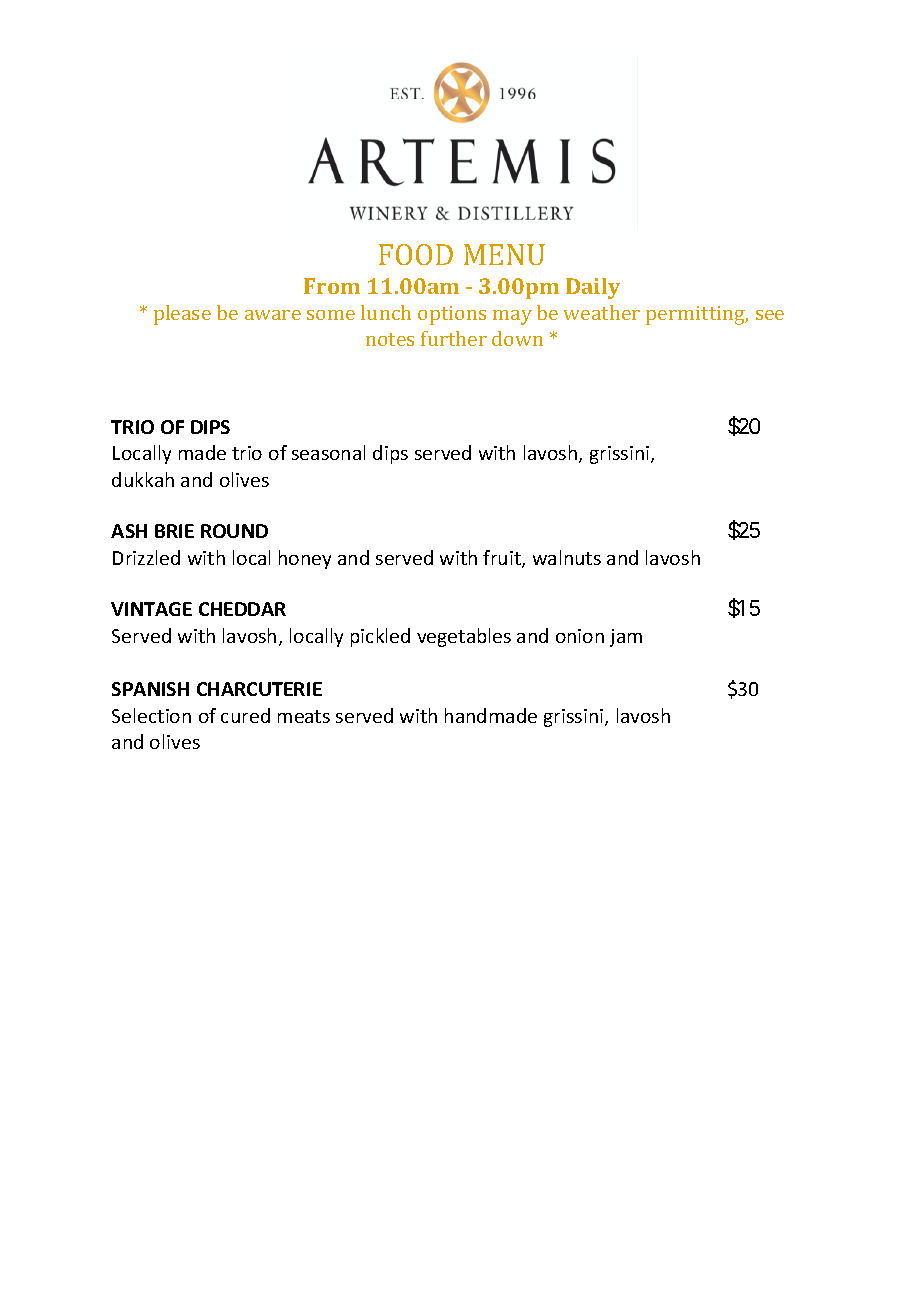 This screenshot has height=1308, width=924. What do you see at coordinates (626, 638) in the screenshot?
I see `jam` at bounding box center [626, 638].
